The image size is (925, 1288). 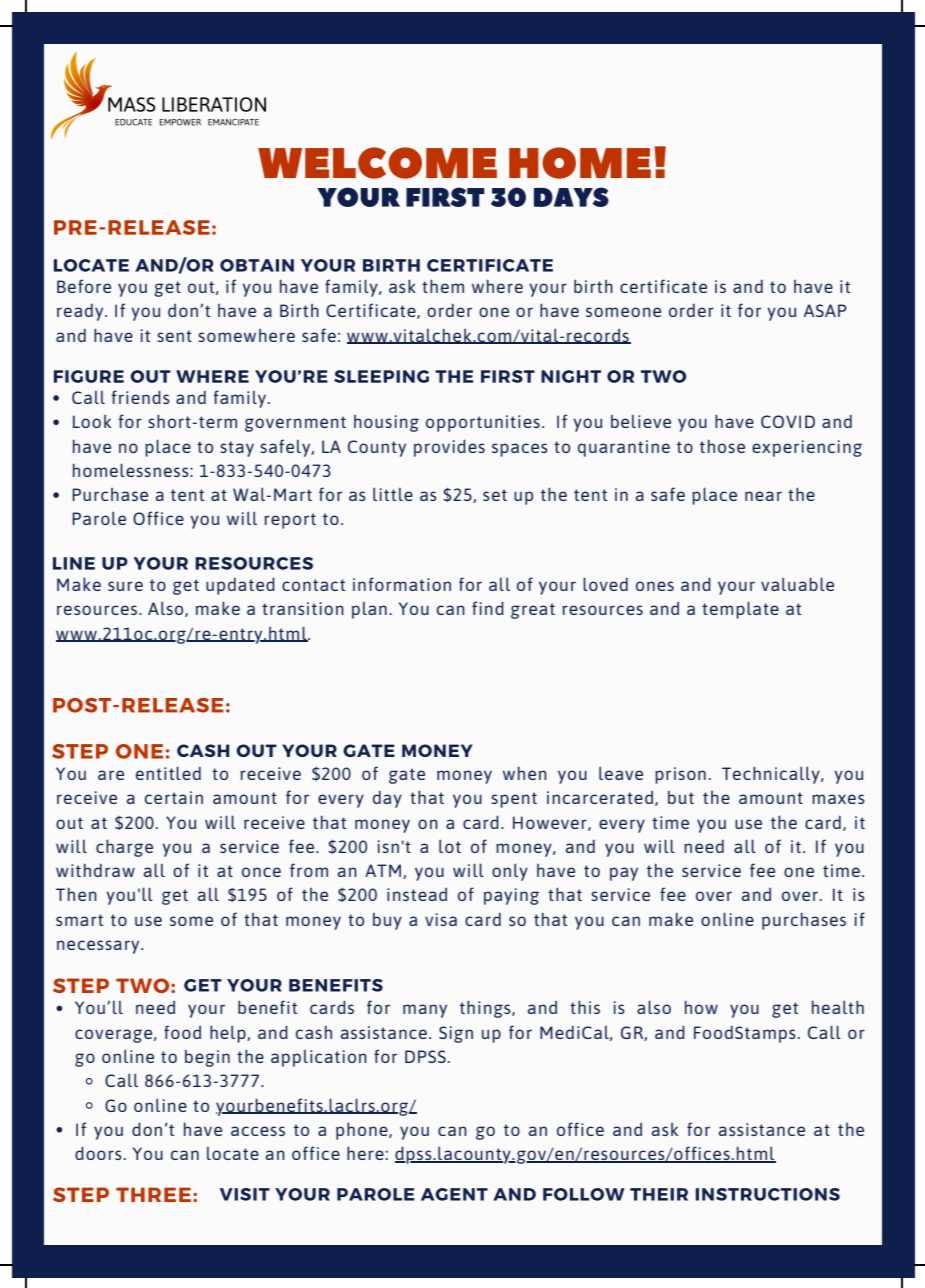 What do you see at coordinates (443, 286) in the screenshot?
I see `them` at bounding box center [443, 286].
